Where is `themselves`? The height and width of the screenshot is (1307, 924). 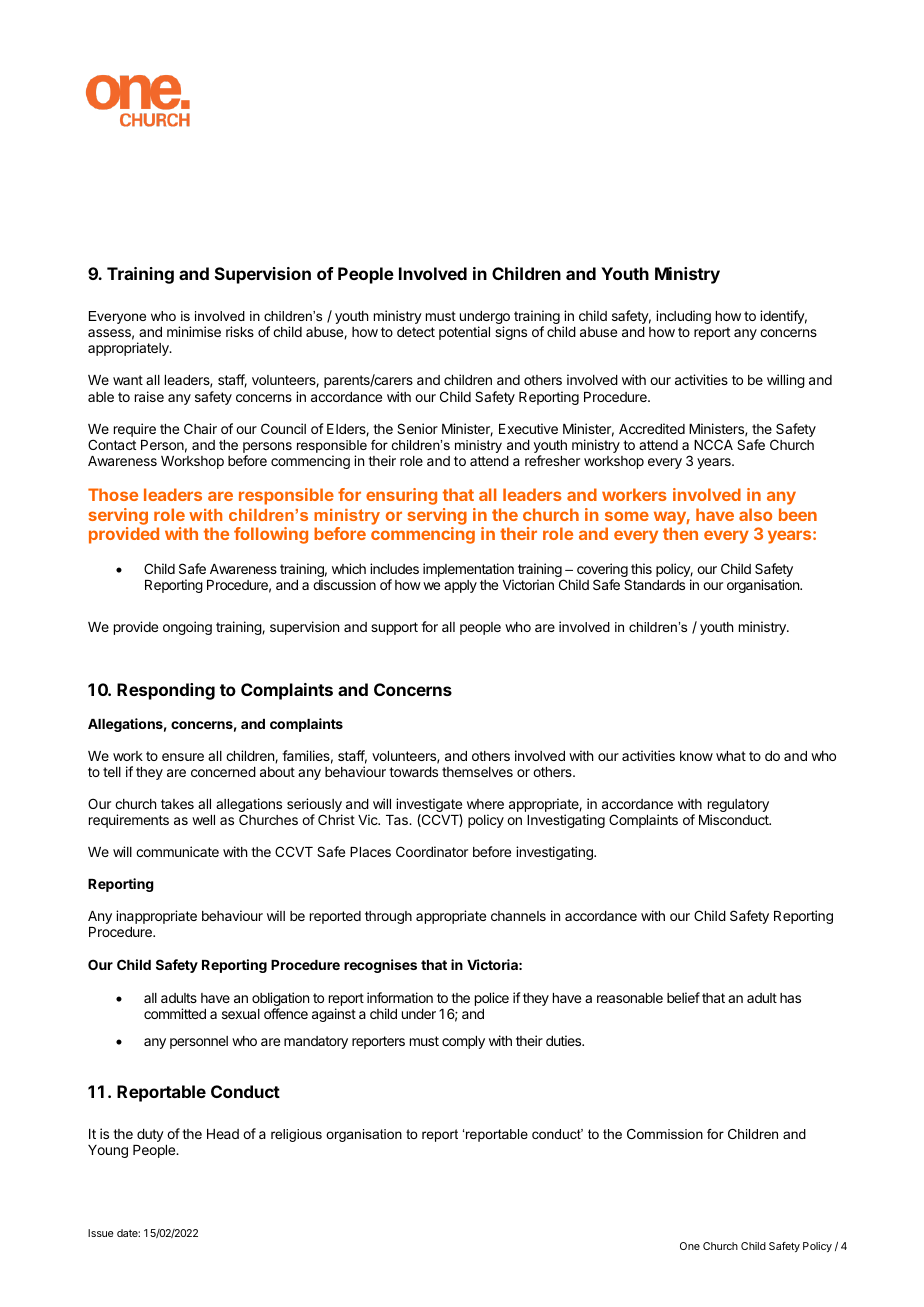 themselves is located at coordinates (477, 772).
